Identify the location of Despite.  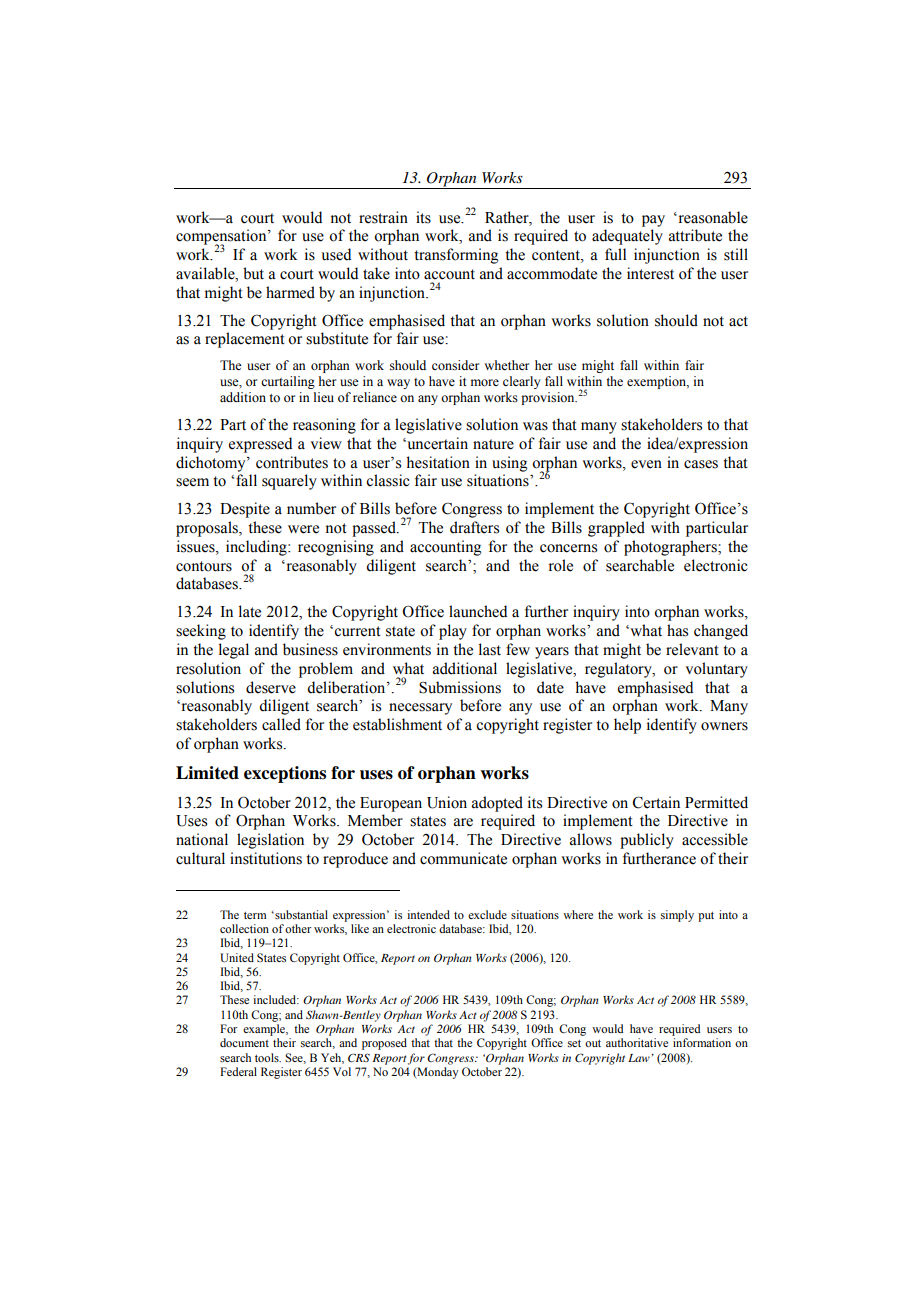
(245, 510).
